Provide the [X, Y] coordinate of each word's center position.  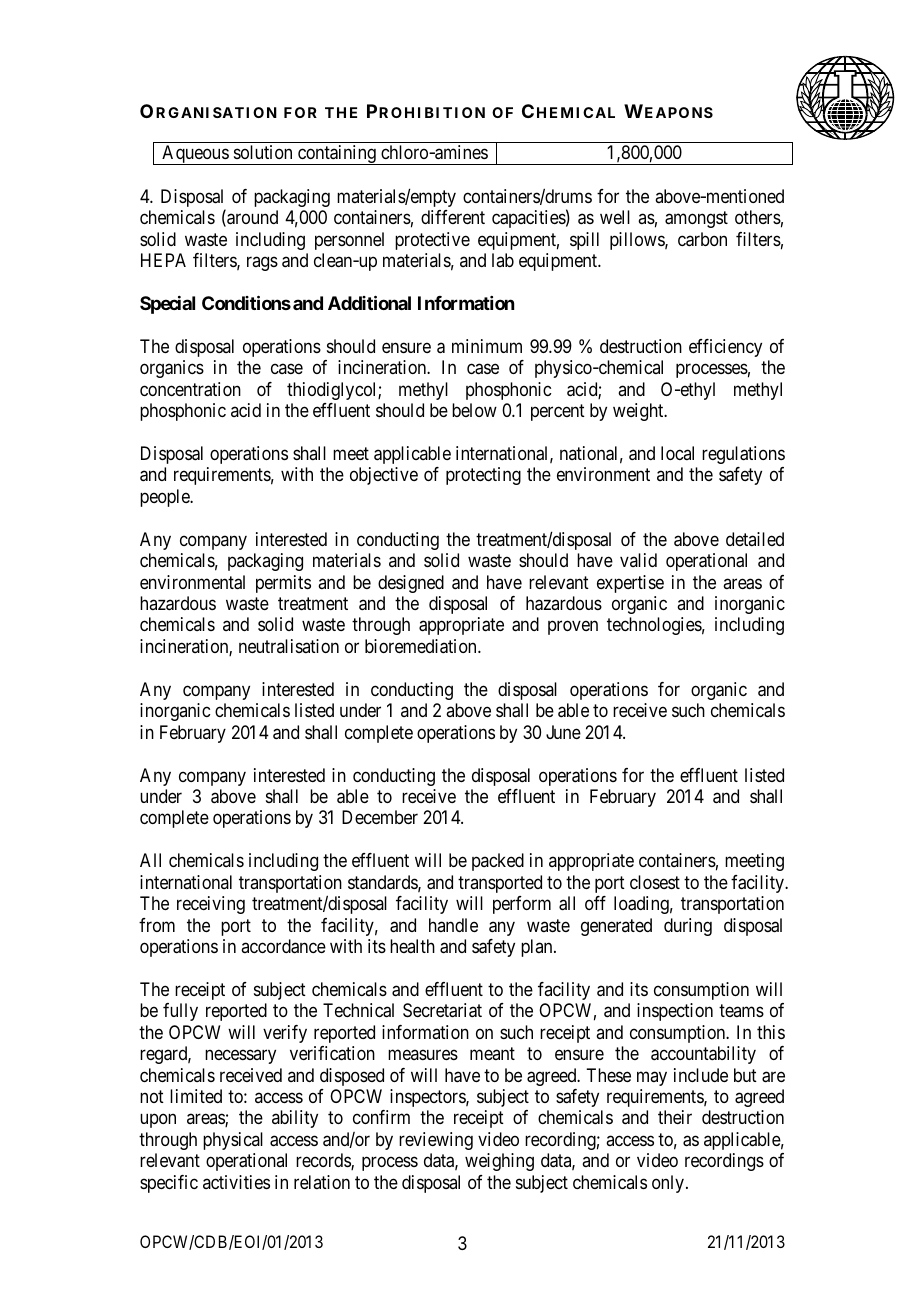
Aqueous [195, 155]
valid [638, 560]
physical [233, 1141]
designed [411, 584]
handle [453, 925]
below [474, 410]
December [380, 817]
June [563, 732]
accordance [283, 946]
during [688, 927]
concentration [190, 389]
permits [283, 584]
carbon [702, 239]
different [453, 217]
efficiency [725, 348]
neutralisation [289, 646]
